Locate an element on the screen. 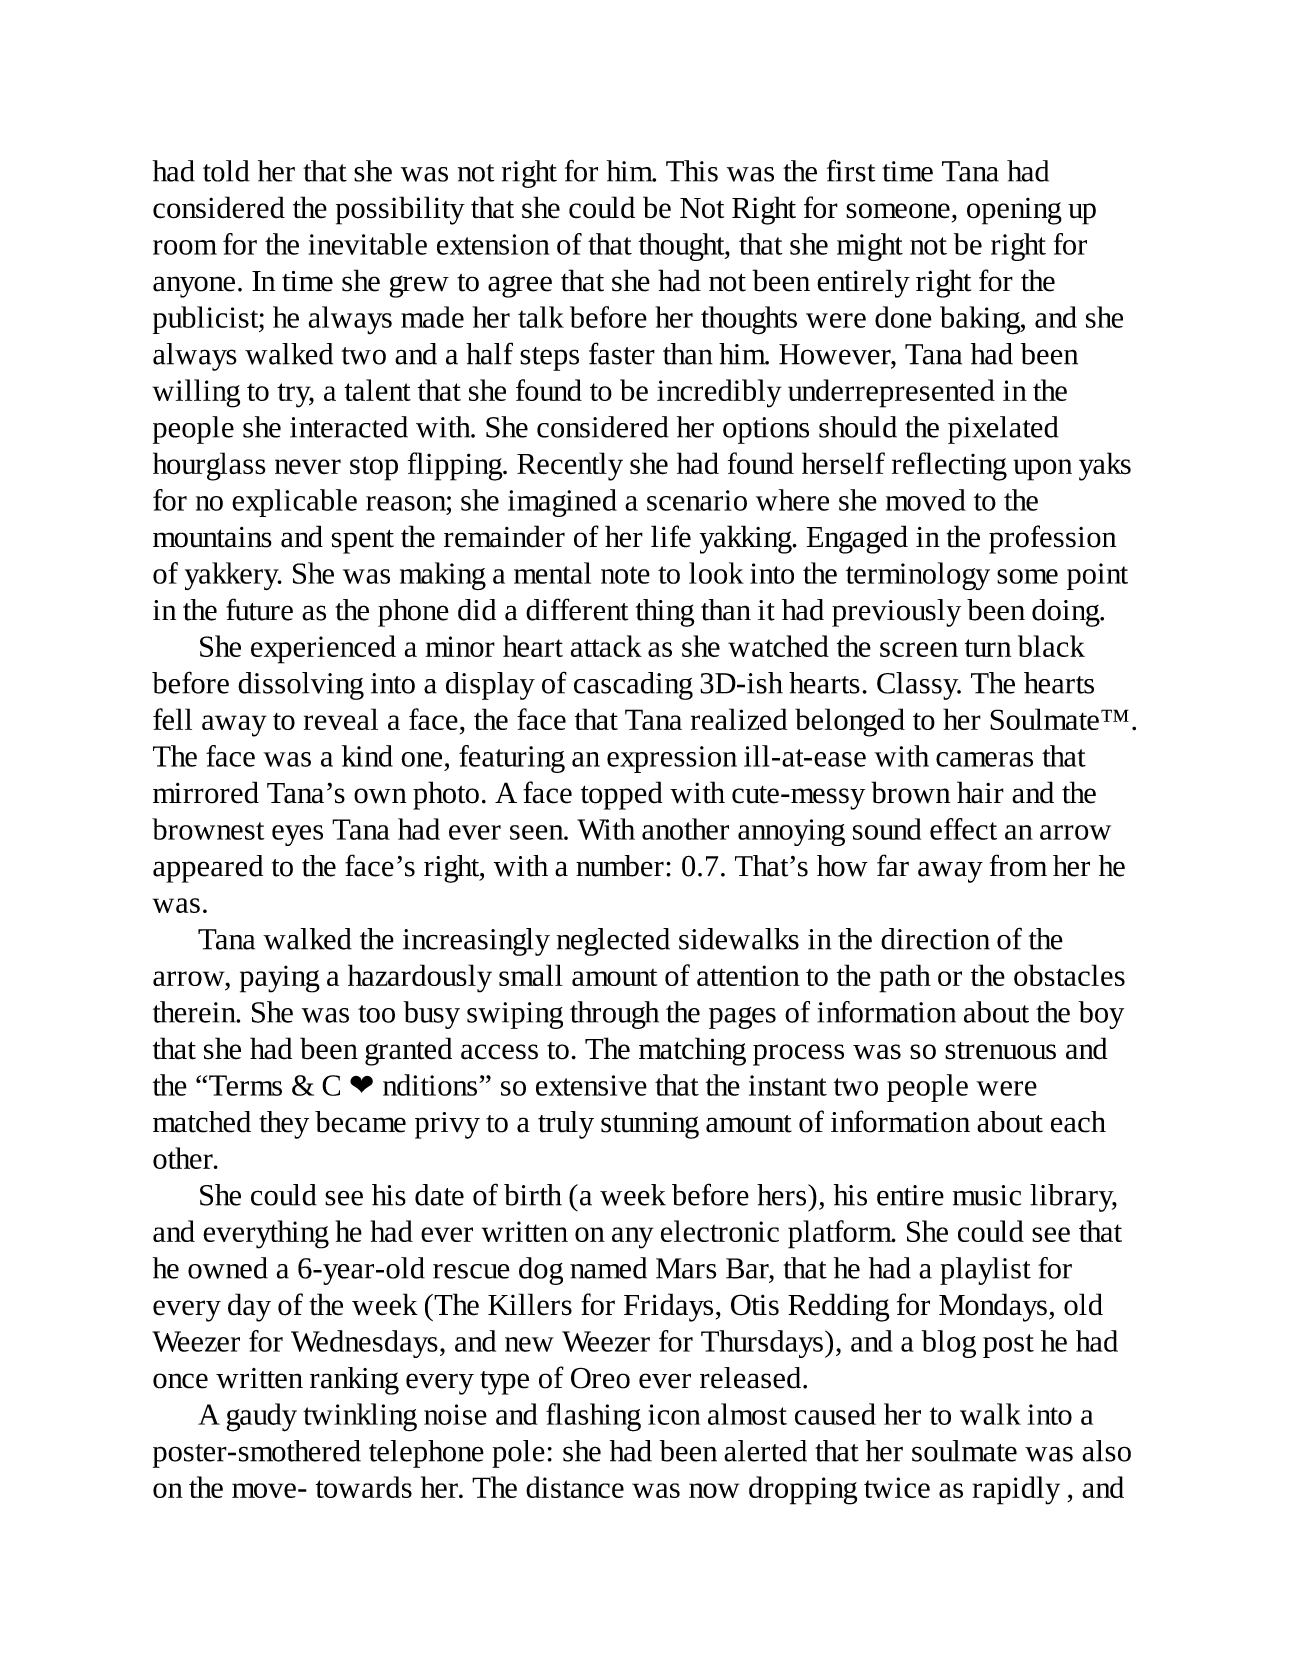  opening is located at coordinates (1014, 211).
